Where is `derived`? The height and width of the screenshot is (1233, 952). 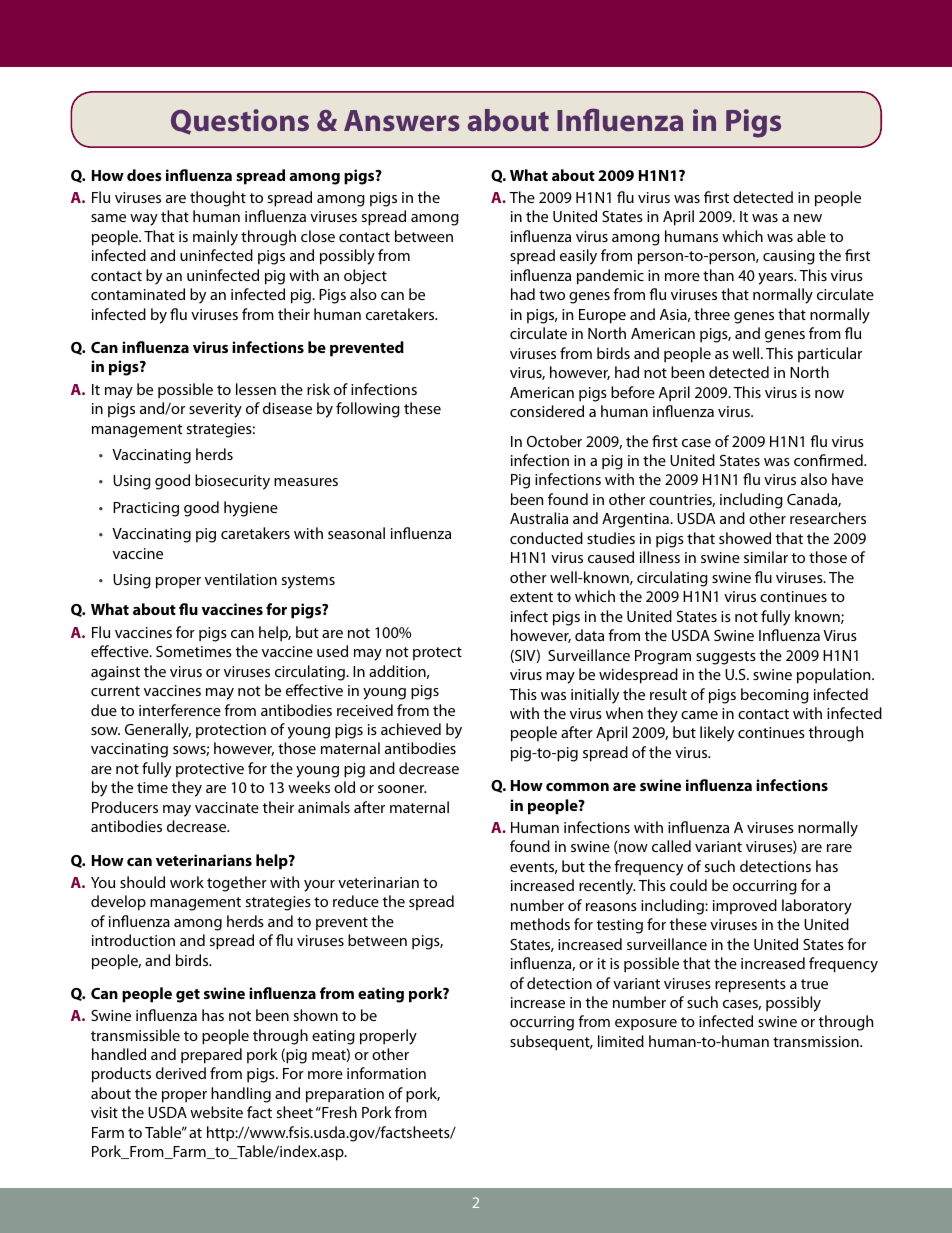
derived is located at coordinates (181, 1073).
